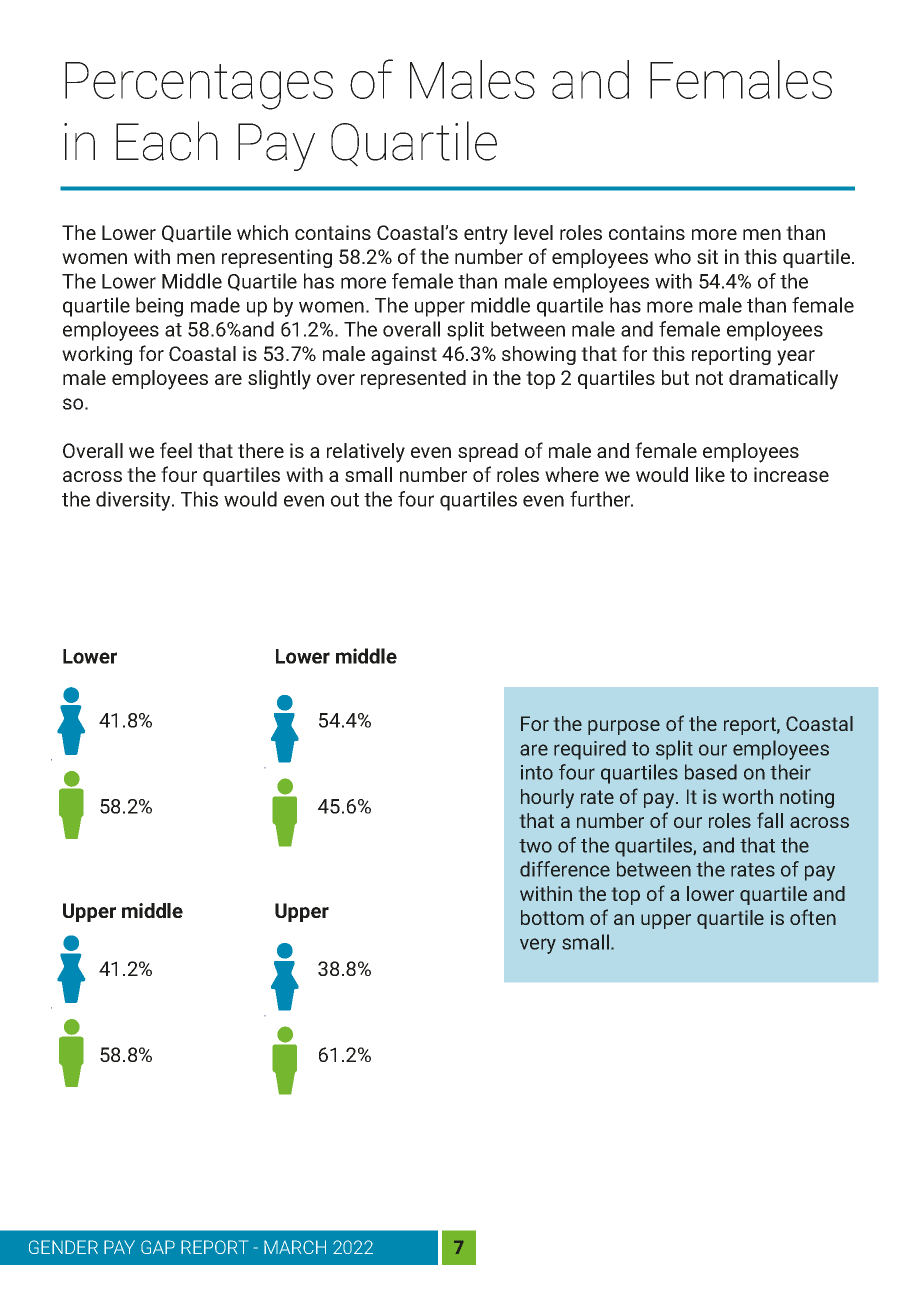 This image has width=924, height=1308. Describe the element at coordinates (537, 772) in the image. I see `into` at that location.
